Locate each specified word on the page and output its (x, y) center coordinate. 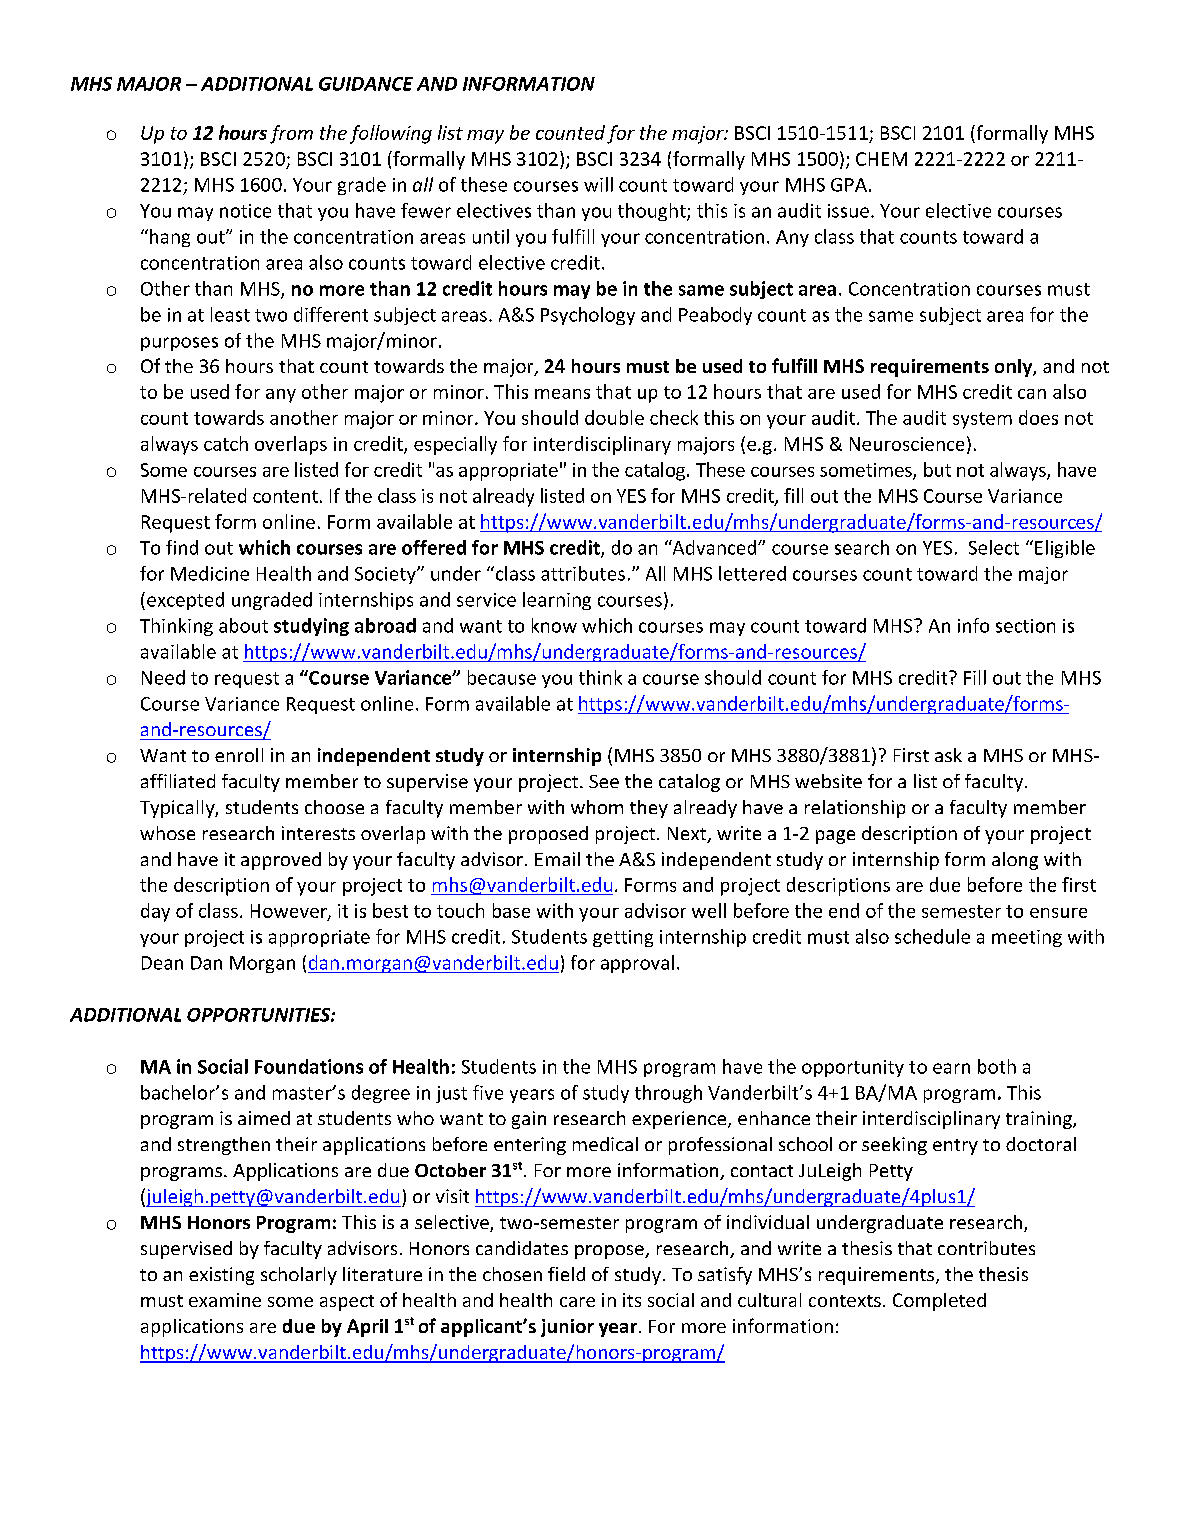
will (598, 184)
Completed (939, 1302)
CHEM (881, 159)
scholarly (299, 1276)
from (291, 134)
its (632, 1300)
